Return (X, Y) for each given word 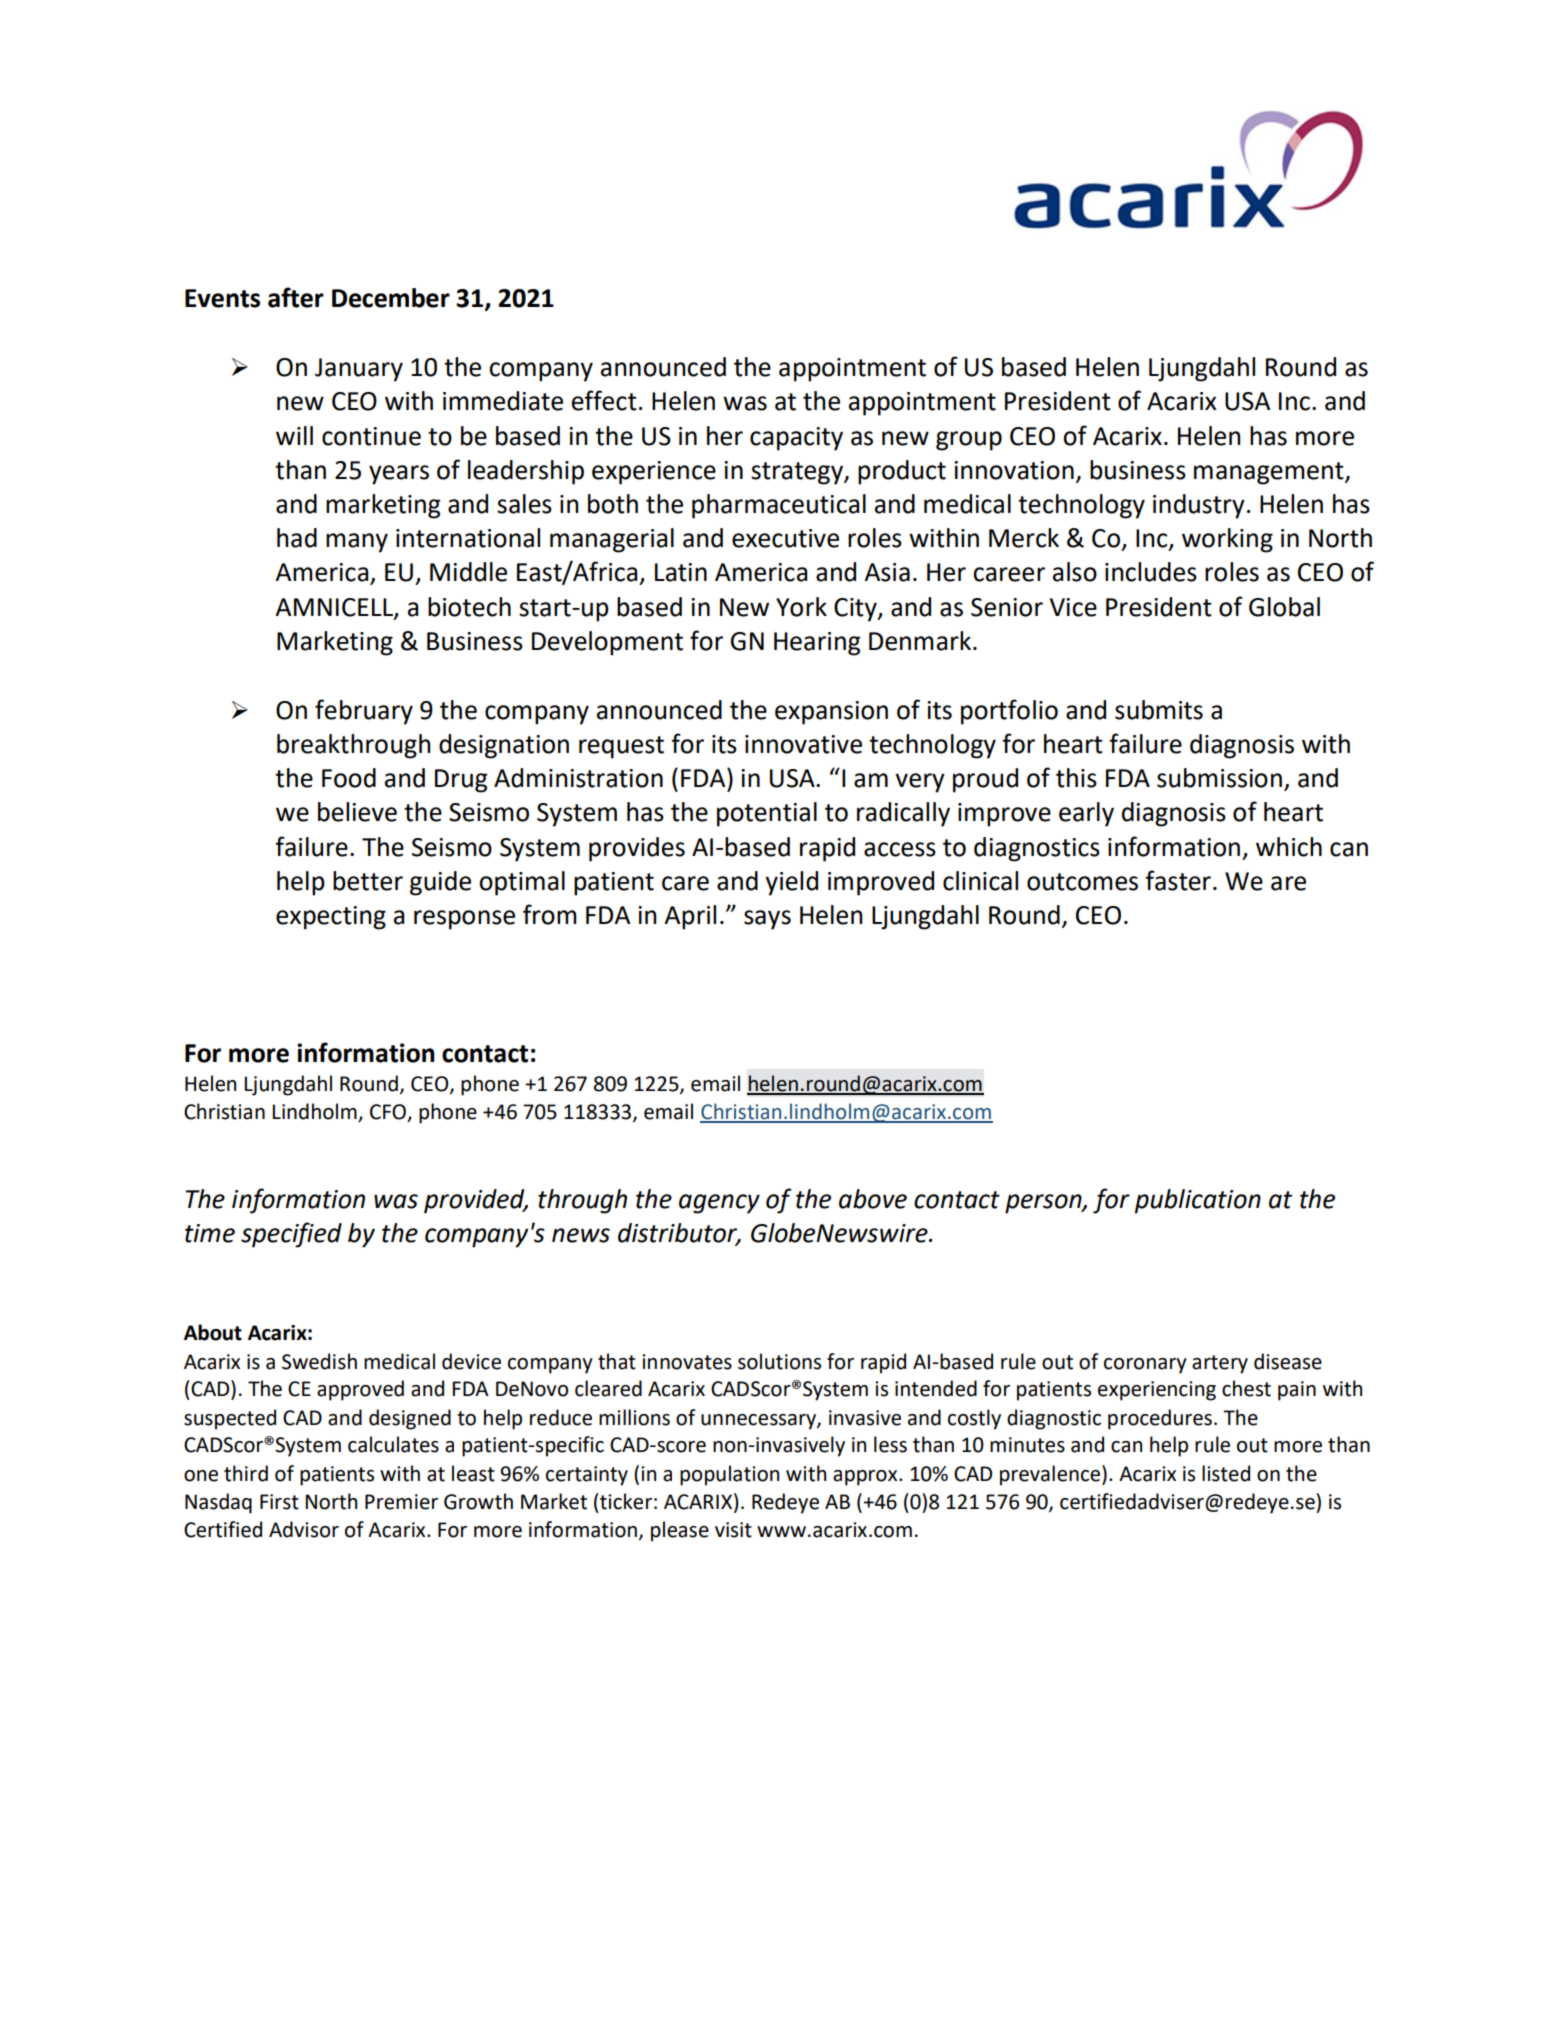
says (767, 920)
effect (604, 400)
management (1270, 473)
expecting (331, 918)
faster (1178, 880)
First (279, 1502)
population (729, 1475)
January (359, 370)
